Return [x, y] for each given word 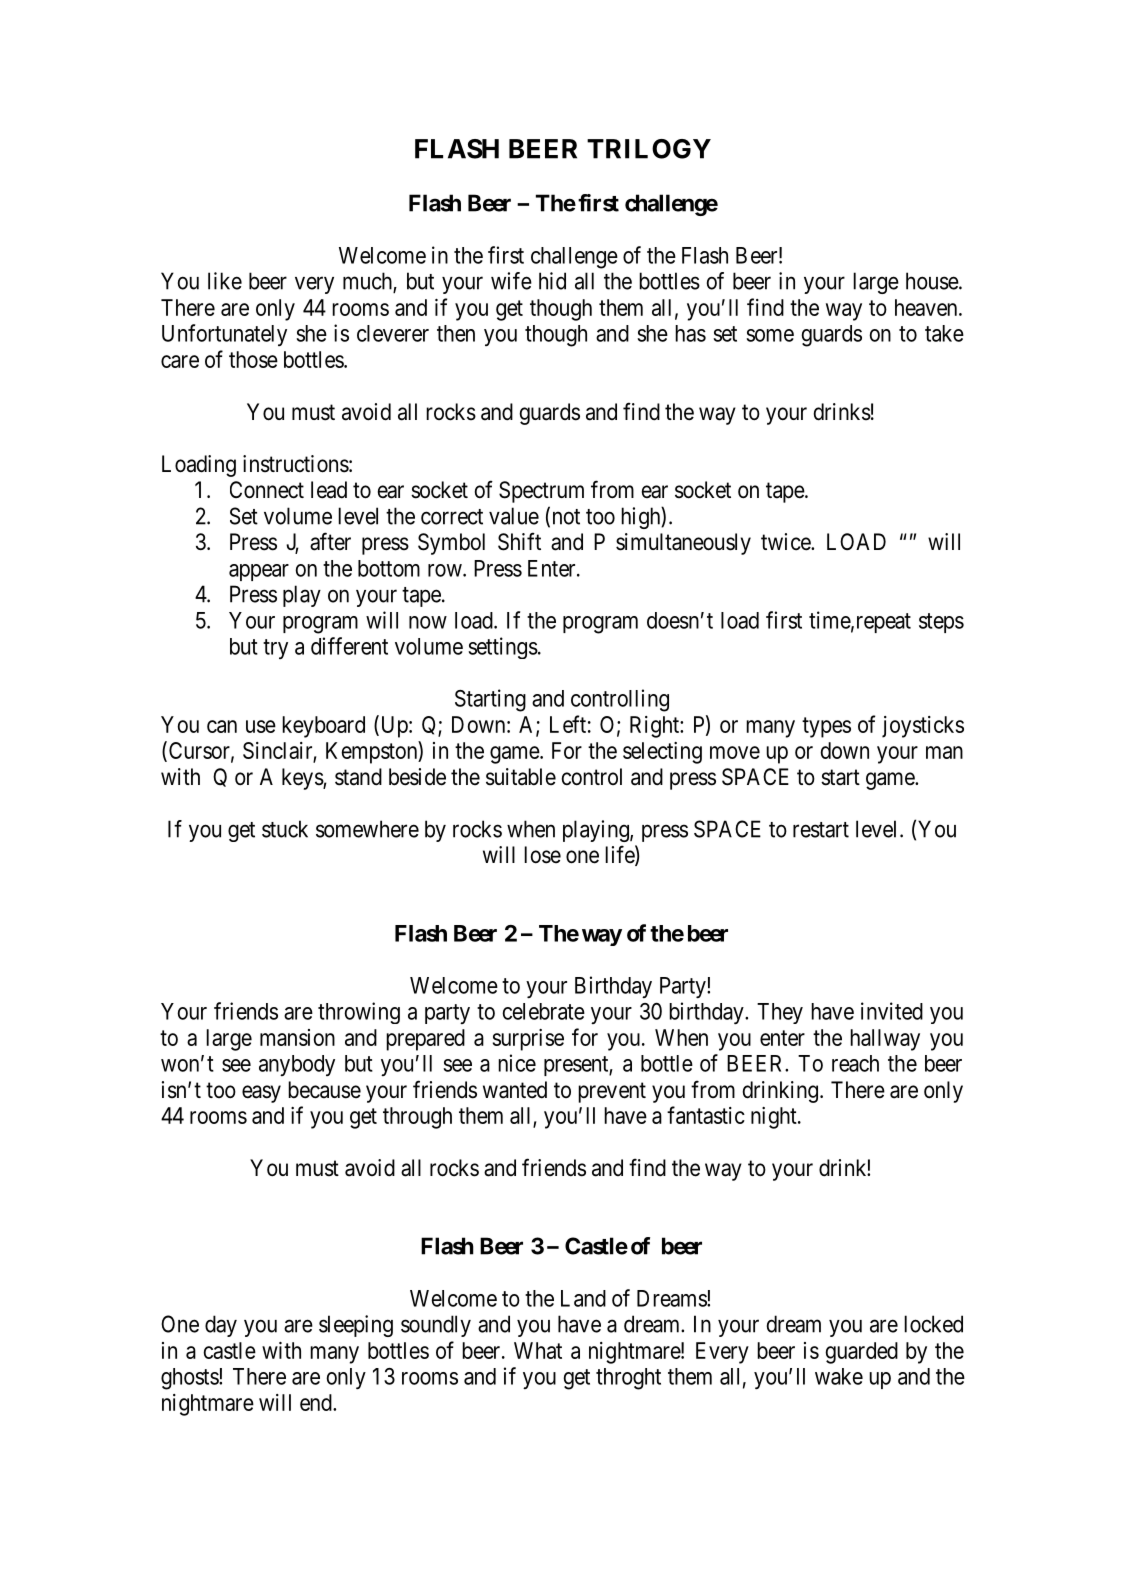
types [826, 727]
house [932, 281]
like [225, 281]
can [222, 726]
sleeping [356, 1326]
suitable [521, 777]
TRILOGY [649, 149]
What [538, 1350]
